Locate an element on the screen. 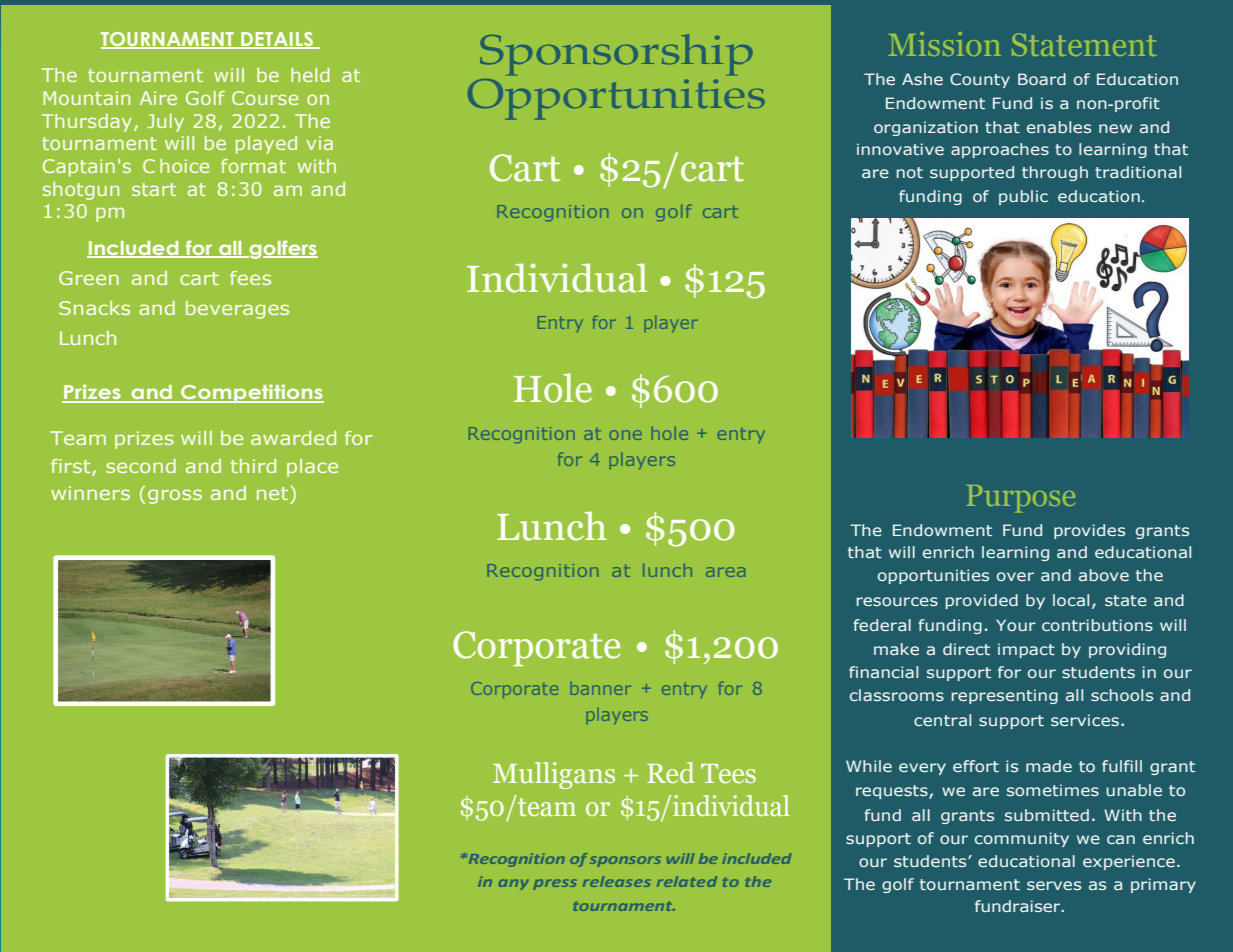 This screenshot has height=952, width=1233. Aire is located at coordinates (158, 98).
